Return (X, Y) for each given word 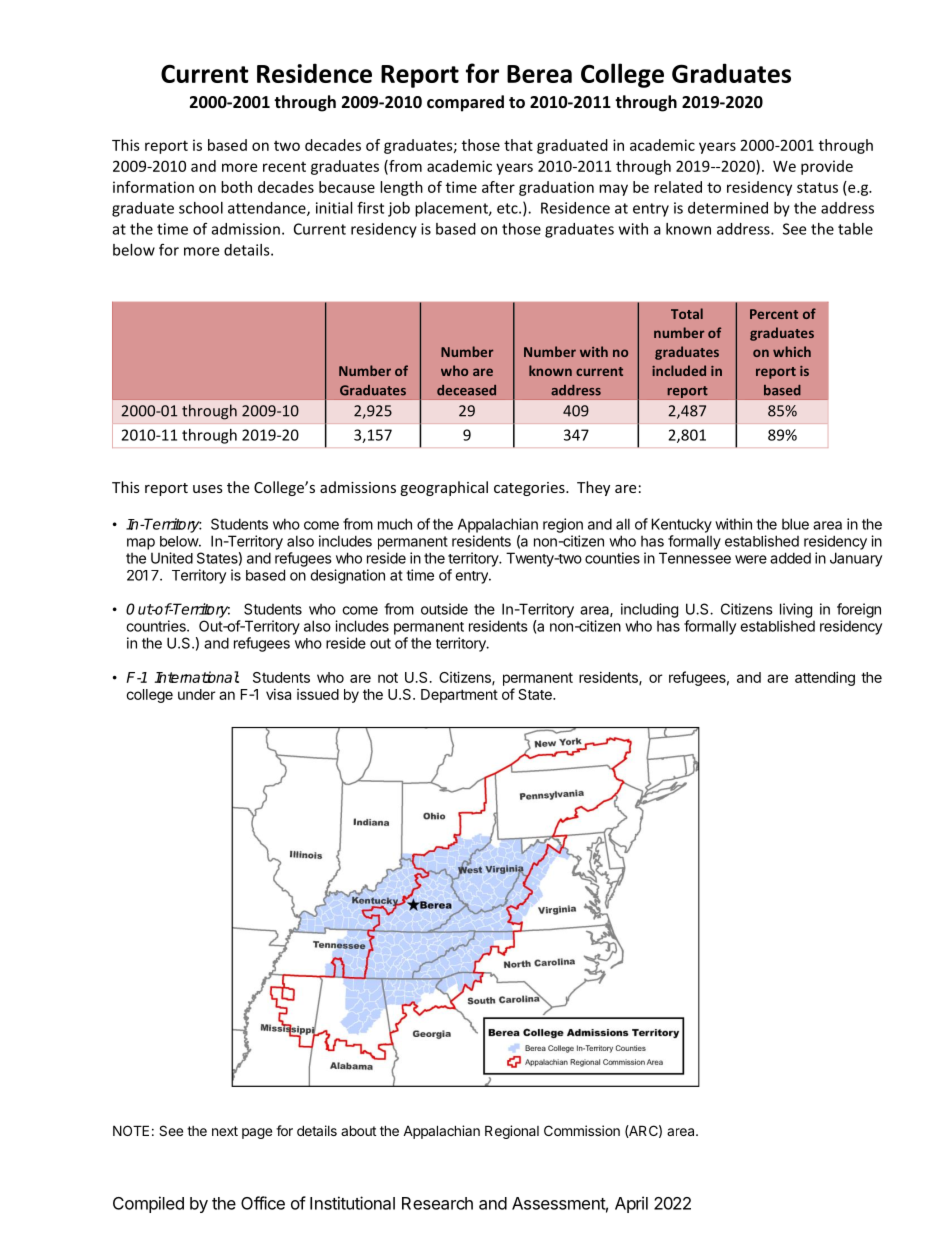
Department (459, 696)
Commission (582, 1130)
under (197, 694)
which (792, 351)
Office (263, 1203)
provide (827, 167)
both (236, 187)
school (201, 208)
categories (530, 489)
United (172, 558)
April (631, 1204)
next (225, 1131)
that (518, 145)
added (790, 558)
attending (825, 678)
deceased (466, 390)
